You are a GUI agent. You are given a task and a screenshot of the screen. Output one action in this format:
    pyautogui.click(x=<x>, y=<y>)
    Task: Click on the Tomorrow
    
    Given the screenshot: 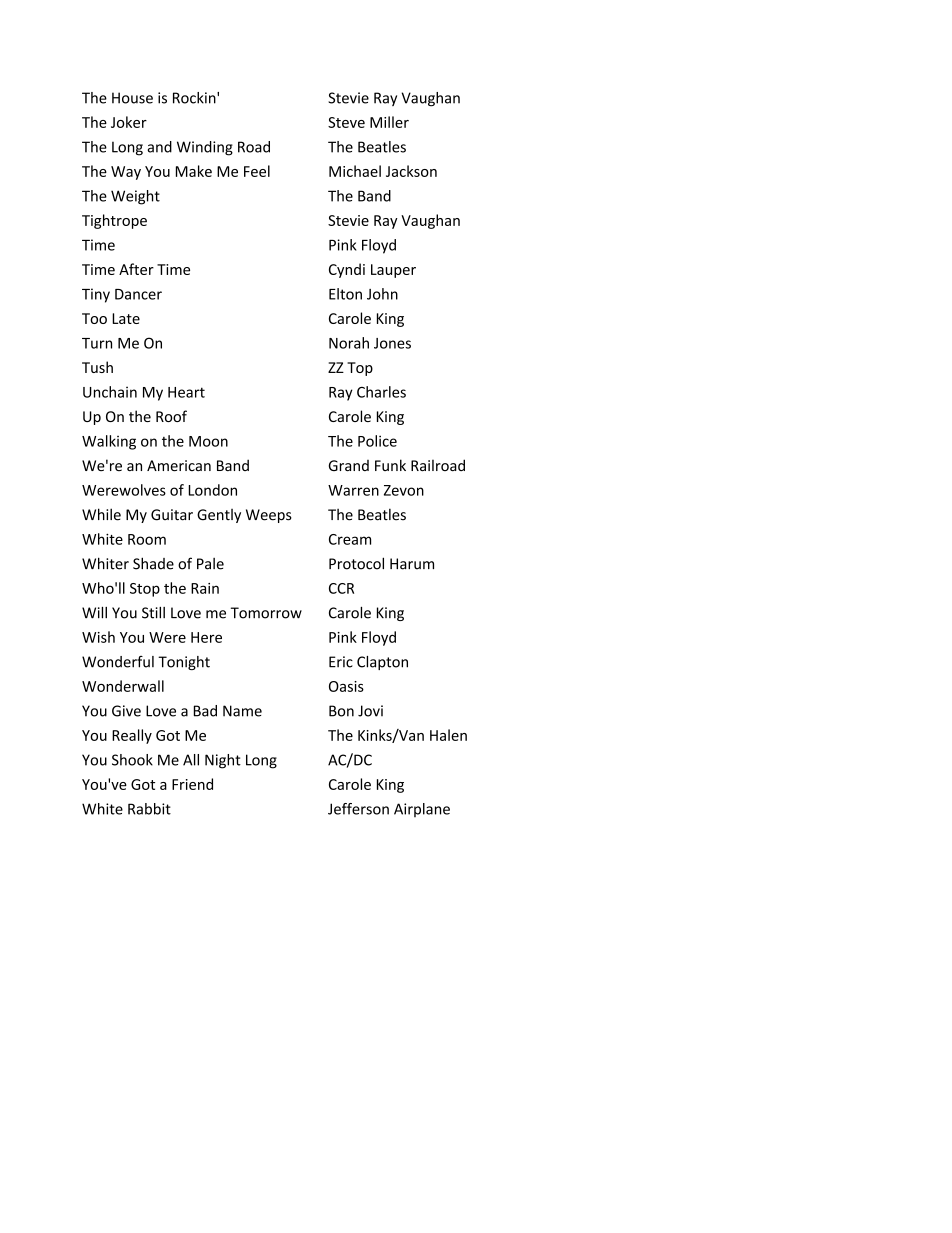 What is the action you would take?
    pyautogui.click(x=266, y=613)
